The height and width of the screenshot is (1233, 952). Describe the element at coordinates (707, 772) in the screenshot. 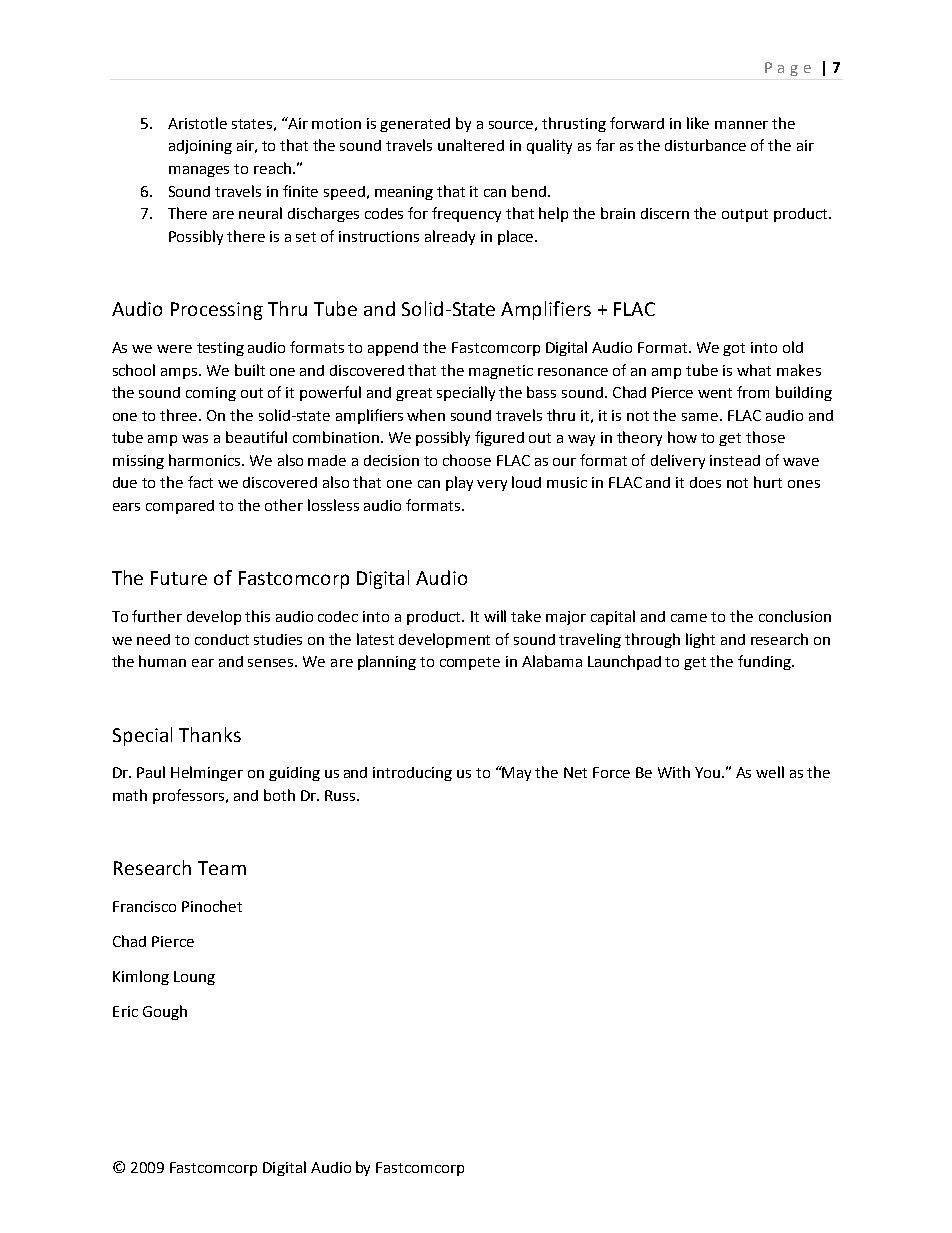

I see `You` at that location.
